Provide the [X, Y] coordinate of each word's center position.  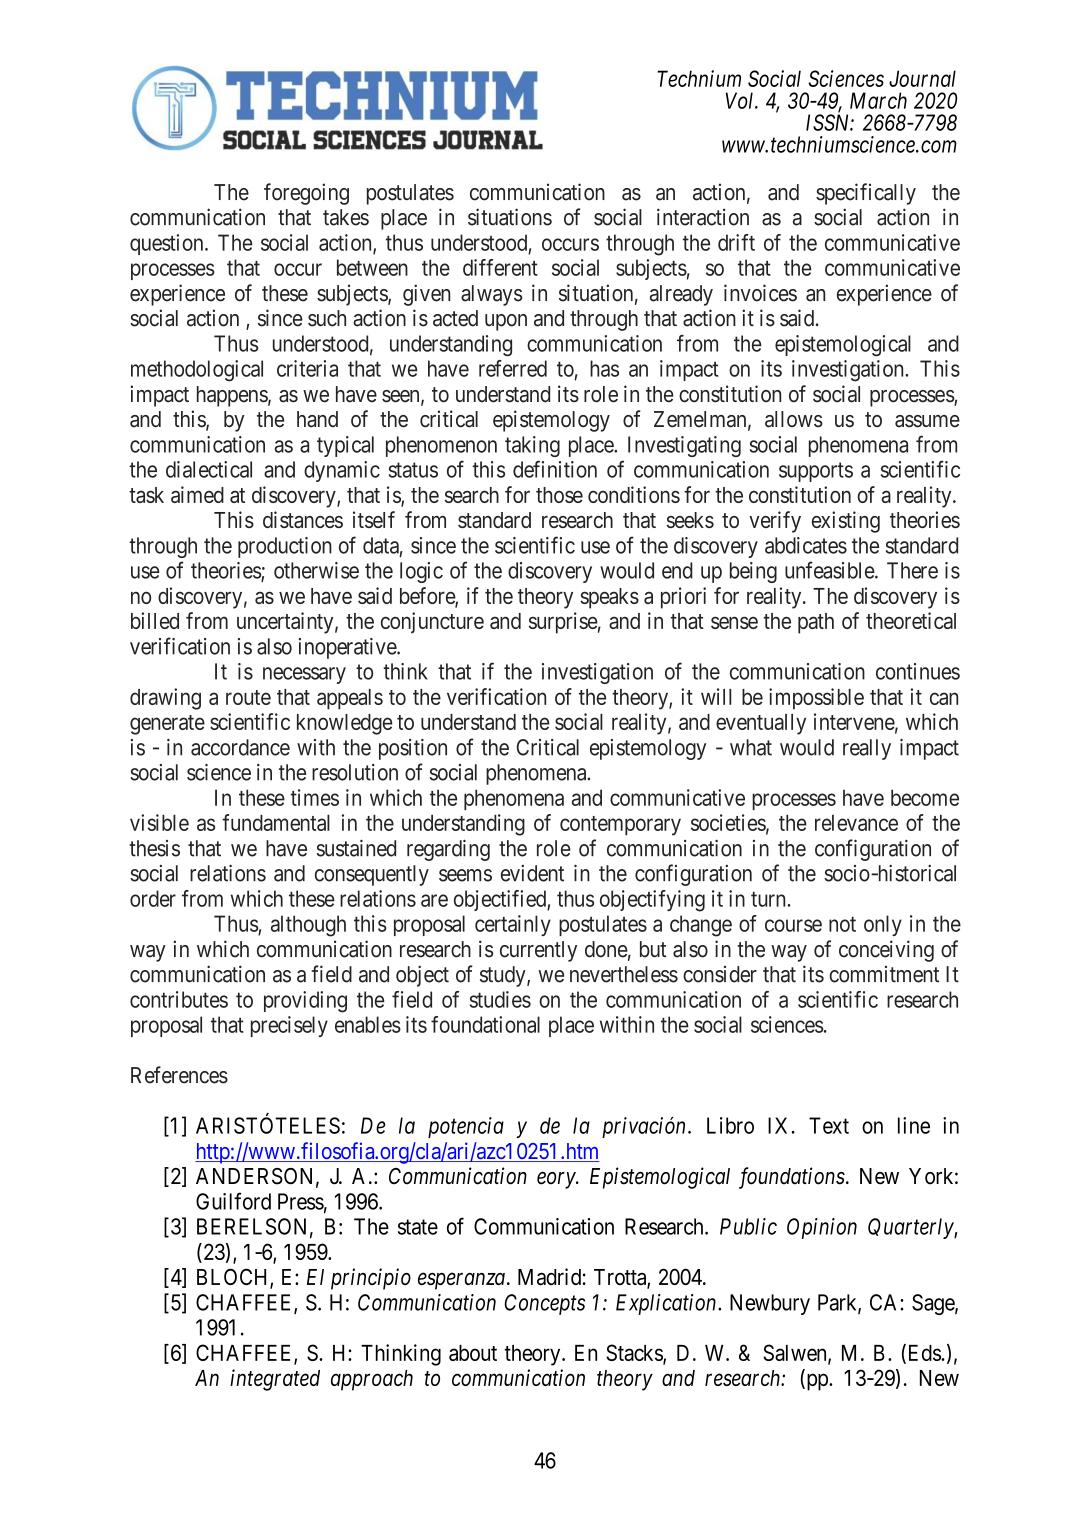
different [500, 267]
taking [532, 446]
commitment [884, 974]
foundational [485, 1024]
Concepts [545, 1304]
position [413, 749]
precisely [289, 1026]
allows [794, 419]
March [878, 100]
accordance [240, 747]
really [867, 749]
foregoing [306, 194]
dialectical [209, 469]
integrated [275, 1380]
